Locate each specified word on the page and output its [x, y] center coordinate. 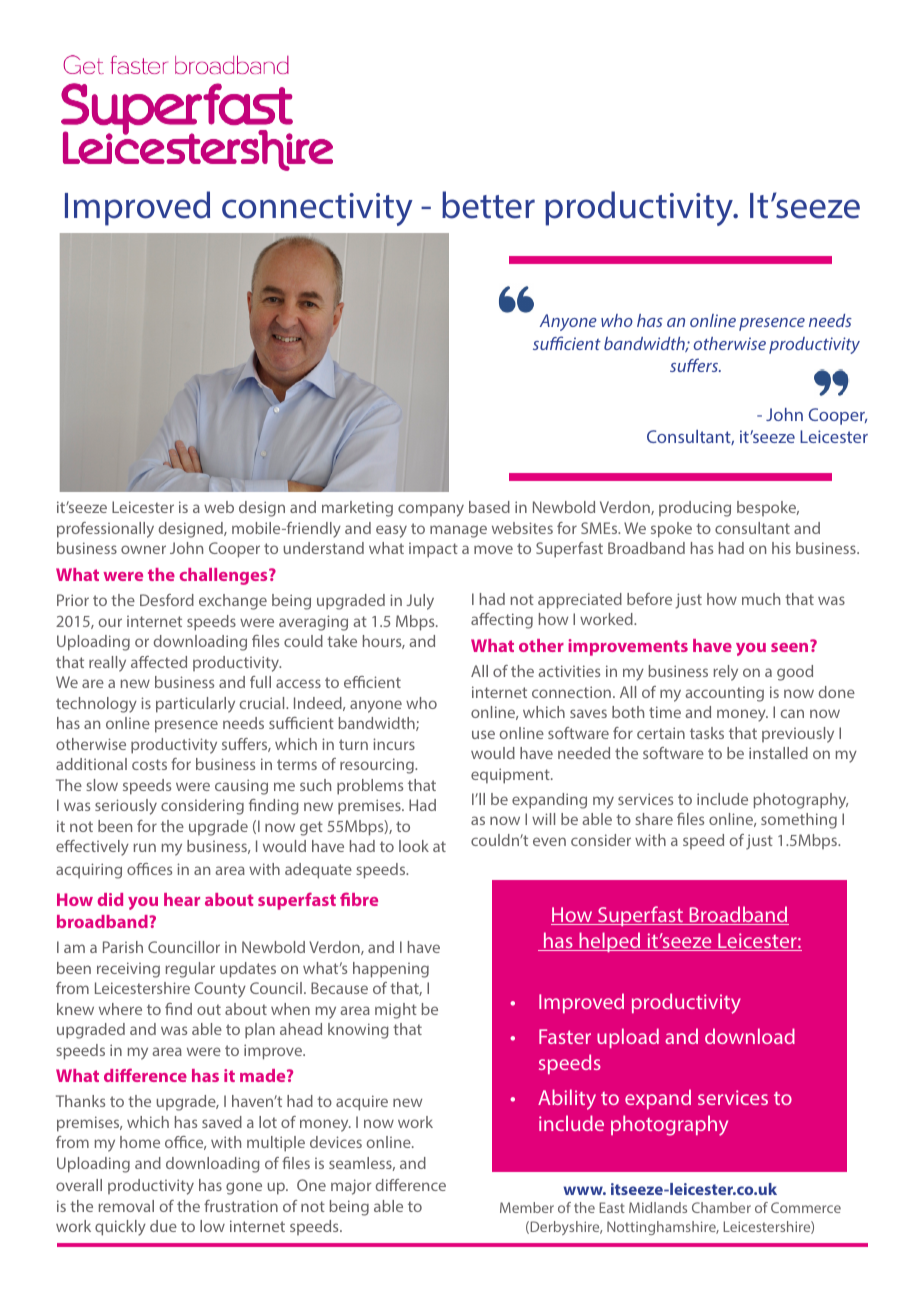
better [488, 205]
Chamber [721, 1207]
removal [126, 1206]
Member [527, 1207]
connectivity [317, 209]
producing [695, 509]
